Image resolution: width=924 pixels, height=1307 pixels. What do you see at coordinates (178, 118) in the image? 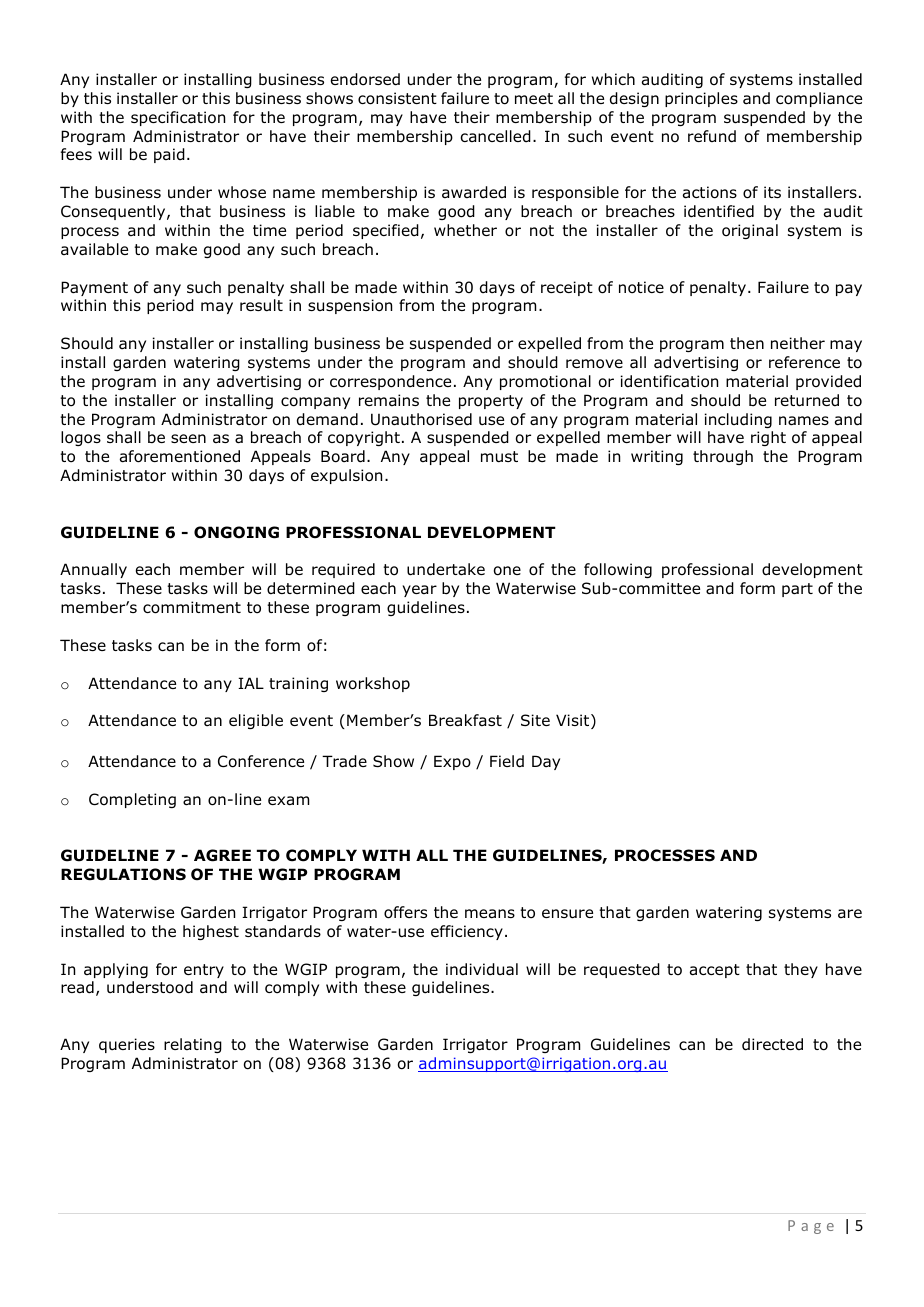
I see `specification` at bounding box center [178, 118].
